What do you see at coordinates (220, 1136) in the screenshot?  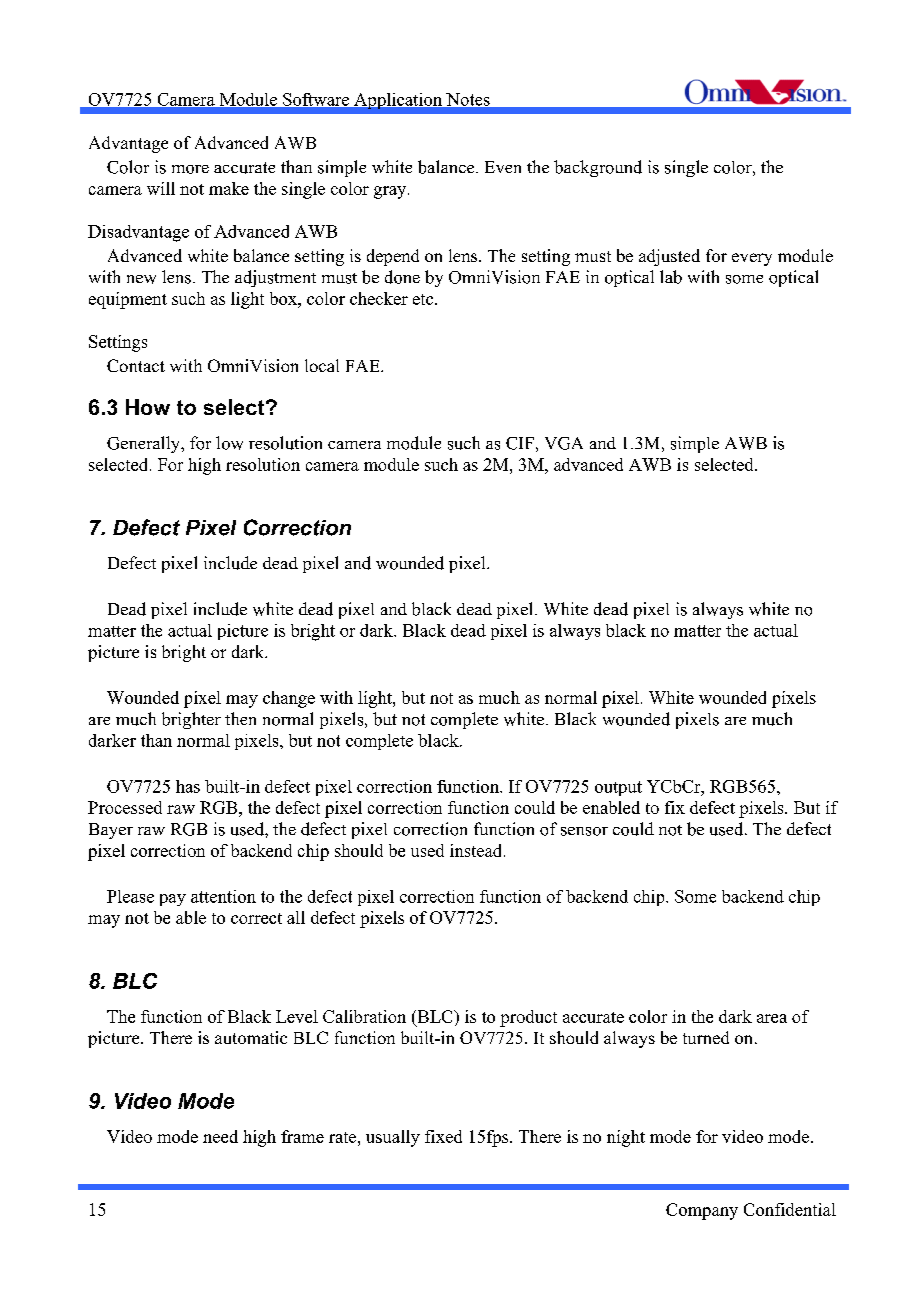 I see `need` at bounding box center [220, 1136].
